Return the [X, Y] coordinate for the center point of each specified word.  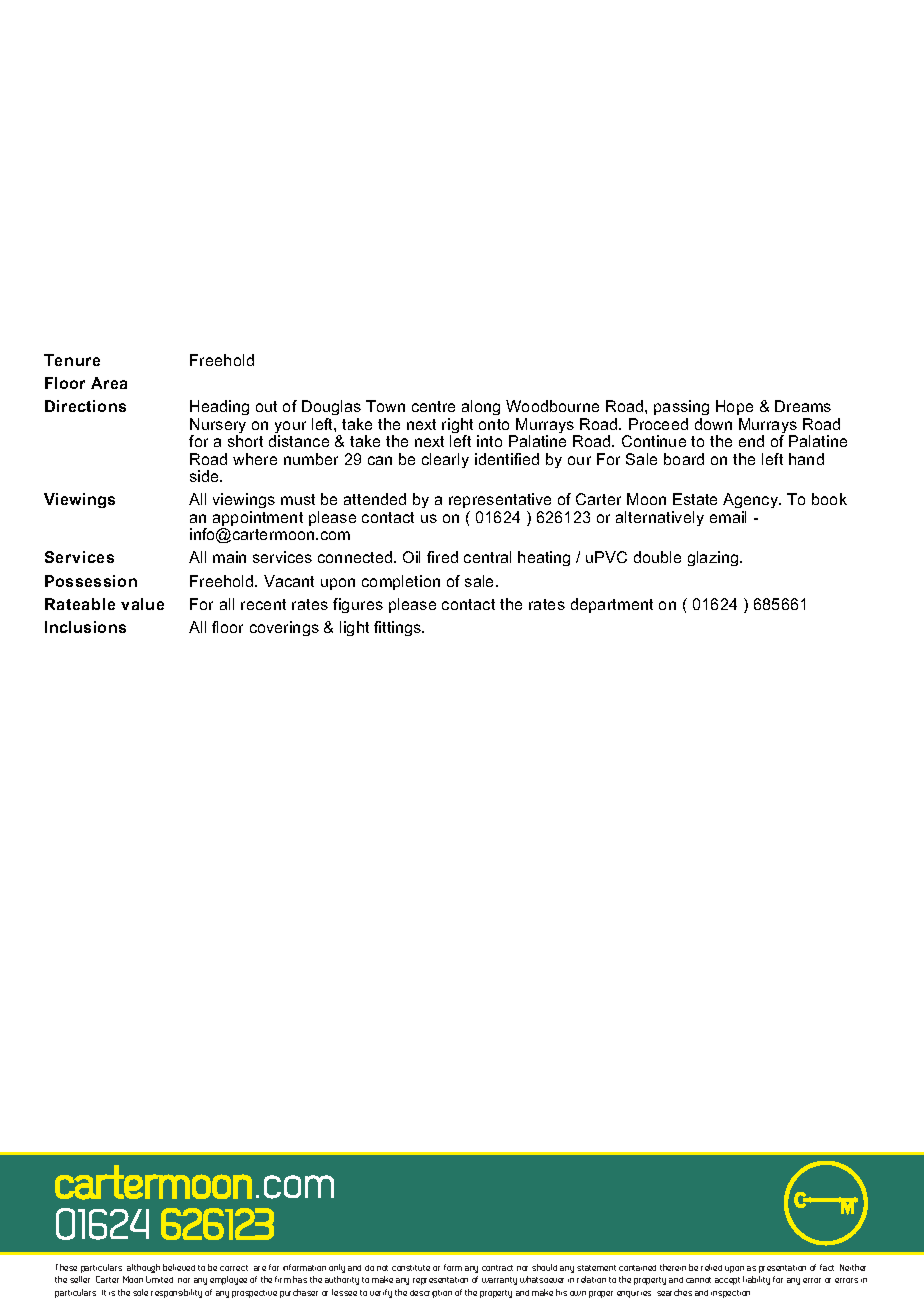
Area [109, 383]
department [612, 605]
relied [711, 1267]
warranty [499, 1281]
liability [756, 1280]
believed [179, 1267]
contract [497, 1268]
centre [433, 406]
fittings [399, 628]
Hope [734, 407]
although [143, 1268]
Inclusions [85, 627]
